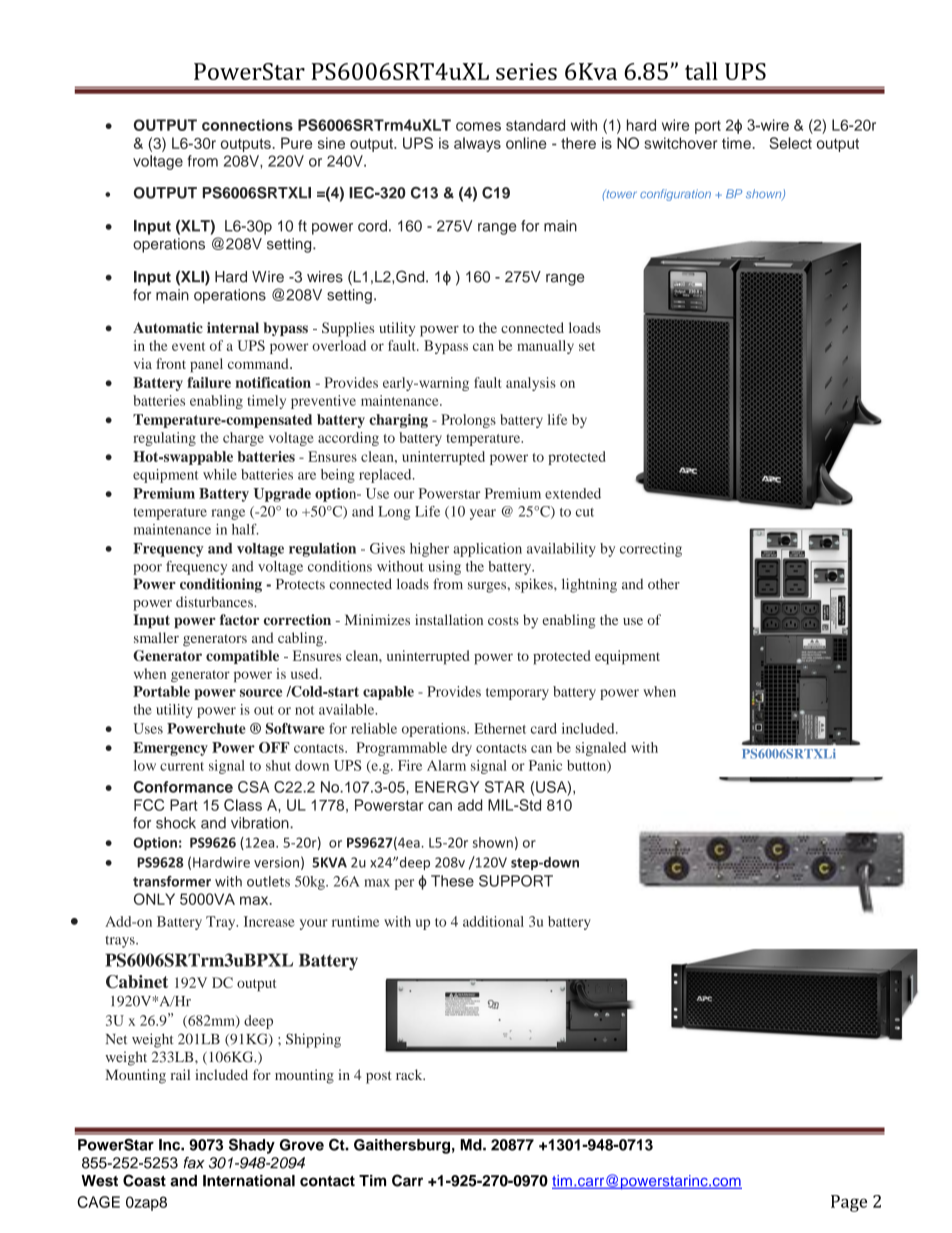  Describe the element at coordinates (247, 125) in the screenshot. I see `connections` at that location.
